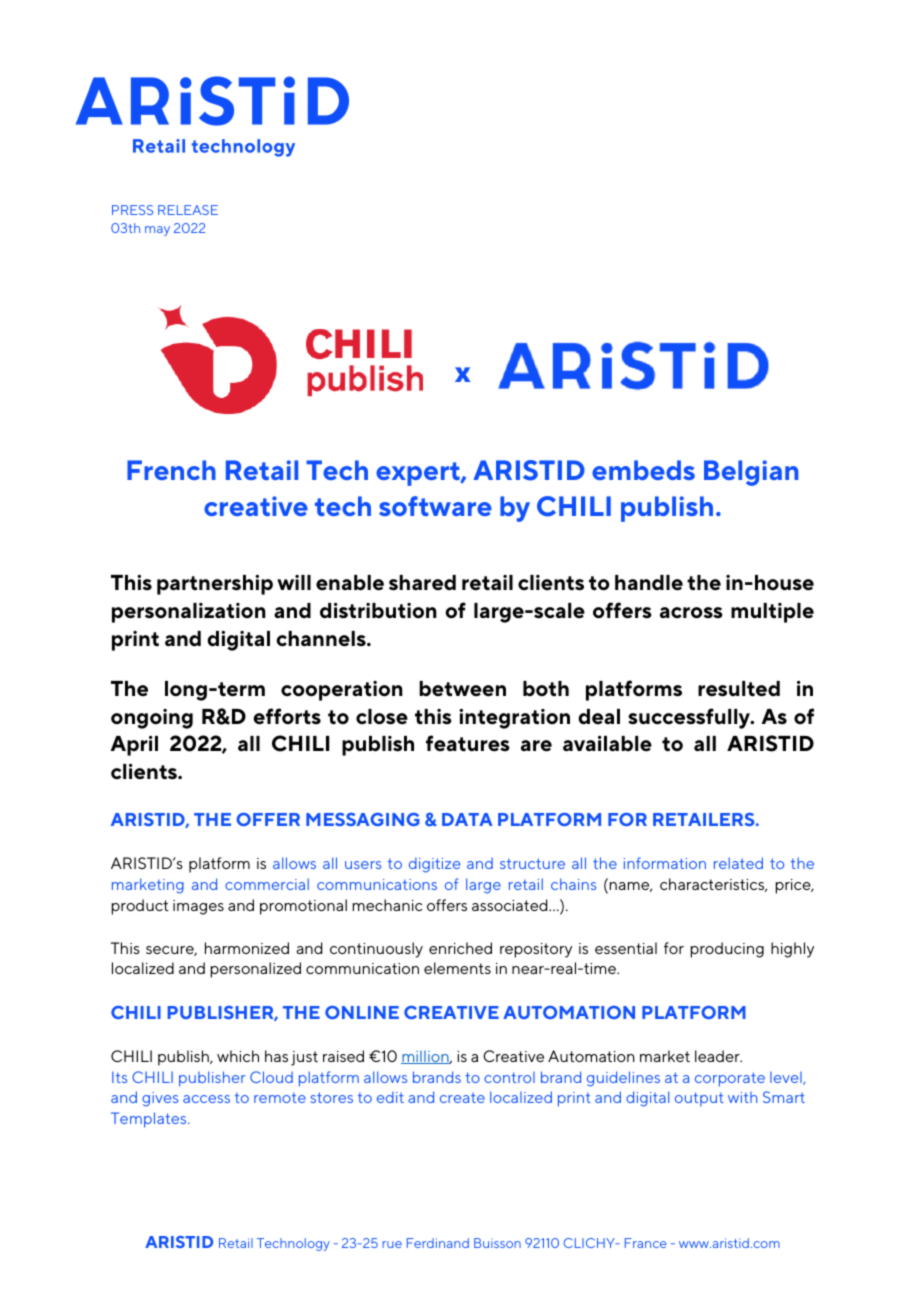 This image has width=924, height=1308. Describe the element at coordinates (157, 231) in the image. I see `may` at that location.
